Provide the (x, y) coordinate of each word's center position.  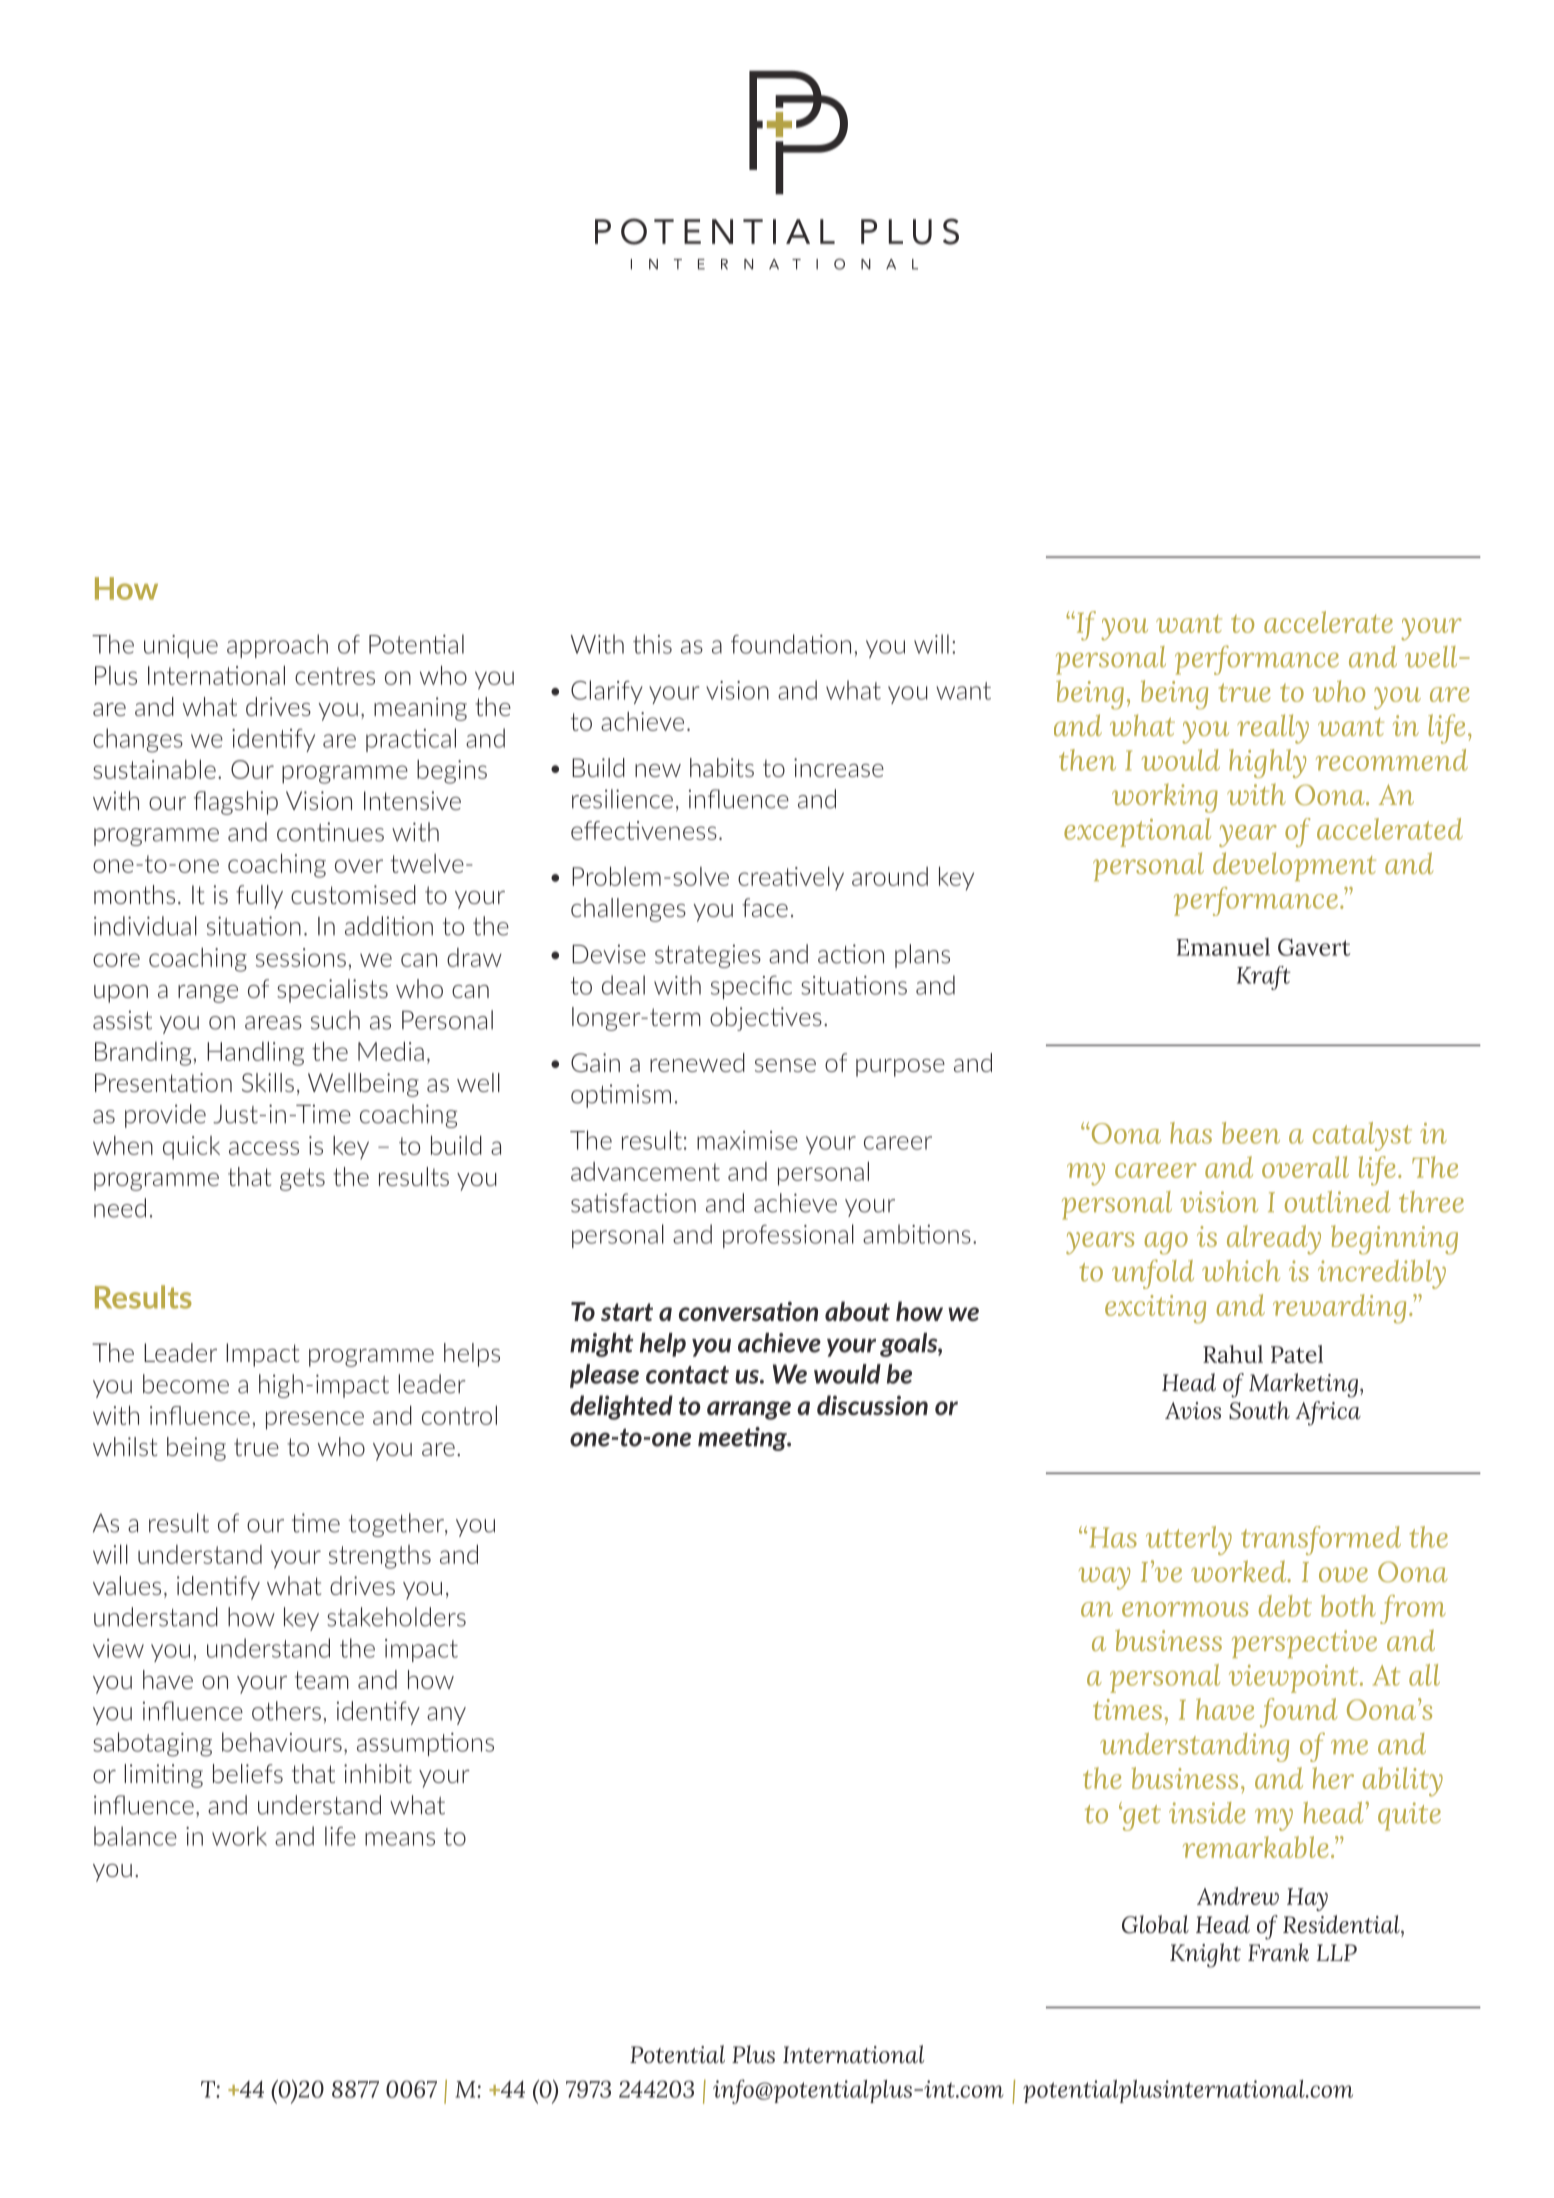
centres (335, 676)
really (1273, 729)
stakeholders (396, 1617)
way (1104, 1578)
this (652, 644)
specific (751, 987)
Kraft (1264, 978)
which (1241, 1271)
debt (1285, 1606)
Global (1155, 1924)
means (400, 1839)
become (186, 1384)
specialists (332, 991)
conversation (748, 1311)
